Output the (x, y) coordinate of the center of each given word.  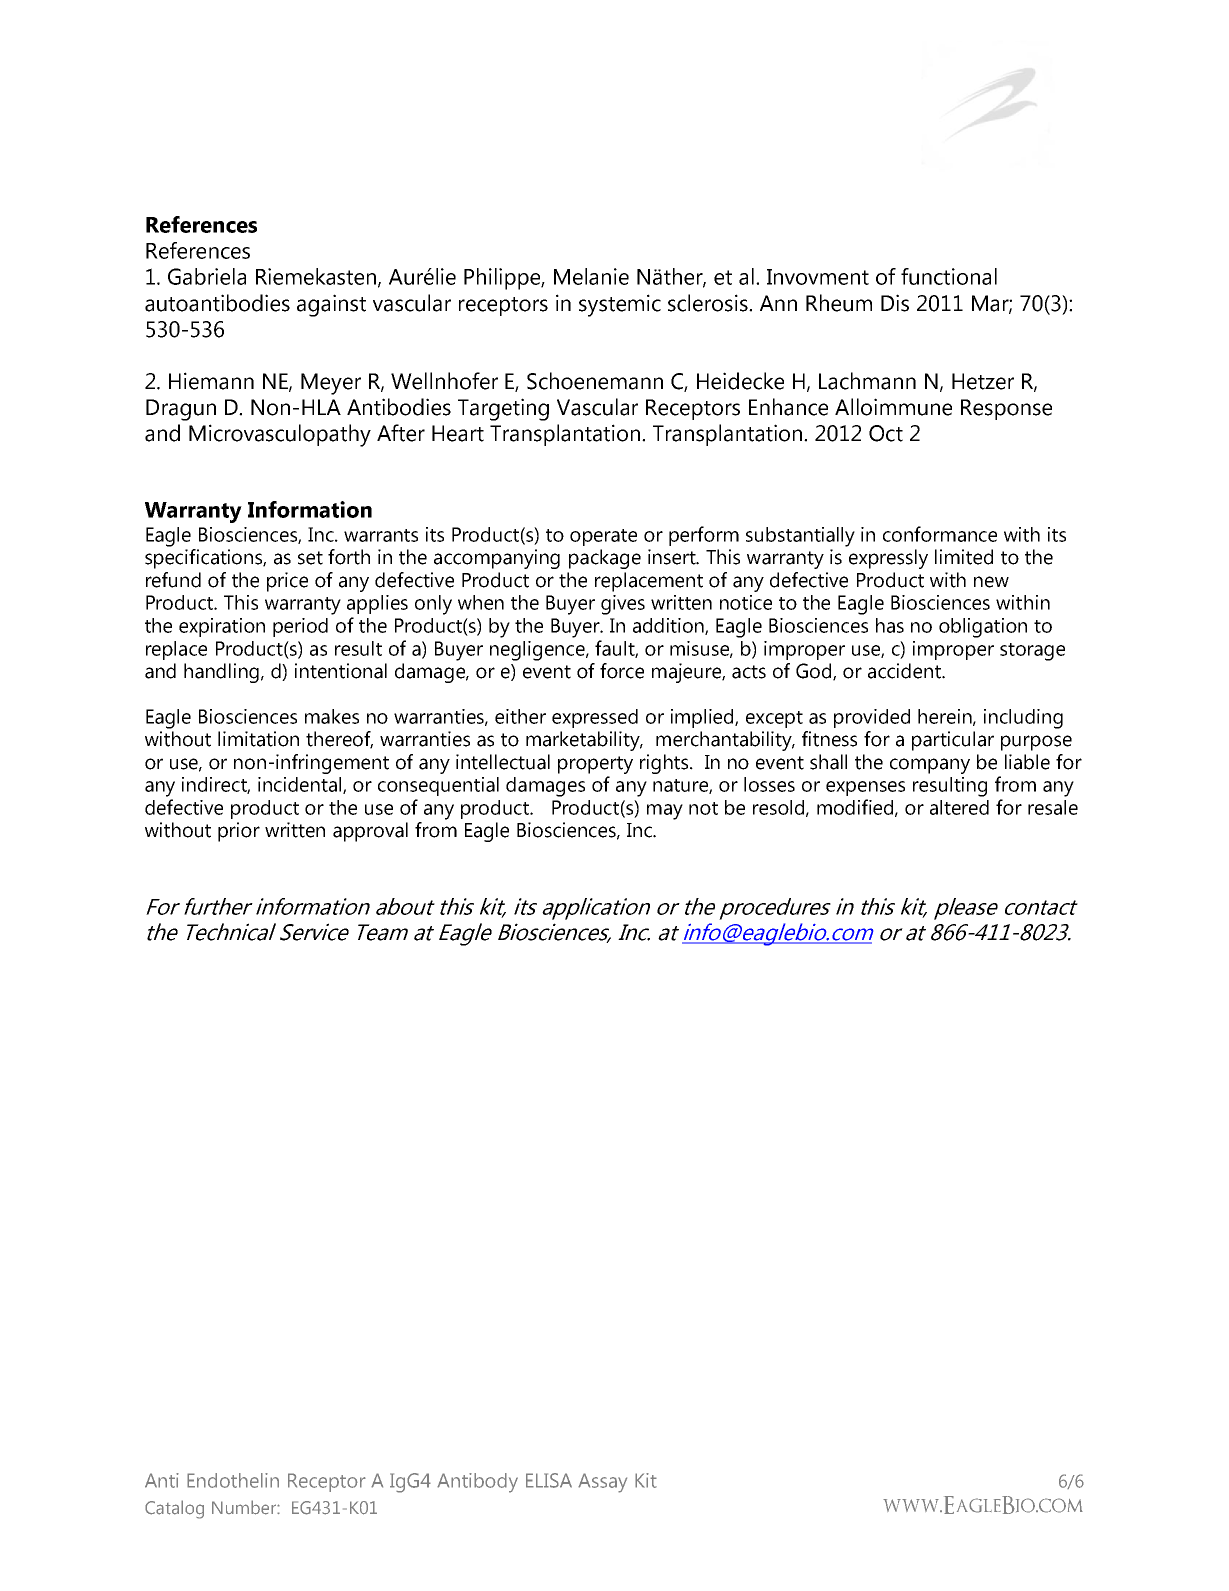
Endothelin (233, 1480)
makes (332, 716)
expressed (595, 718)
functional (949, 276)
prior (239, 832)
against (331, 305)
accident (905, 671)
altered (959, 807)
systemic (620, 305)
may (665, 812)
